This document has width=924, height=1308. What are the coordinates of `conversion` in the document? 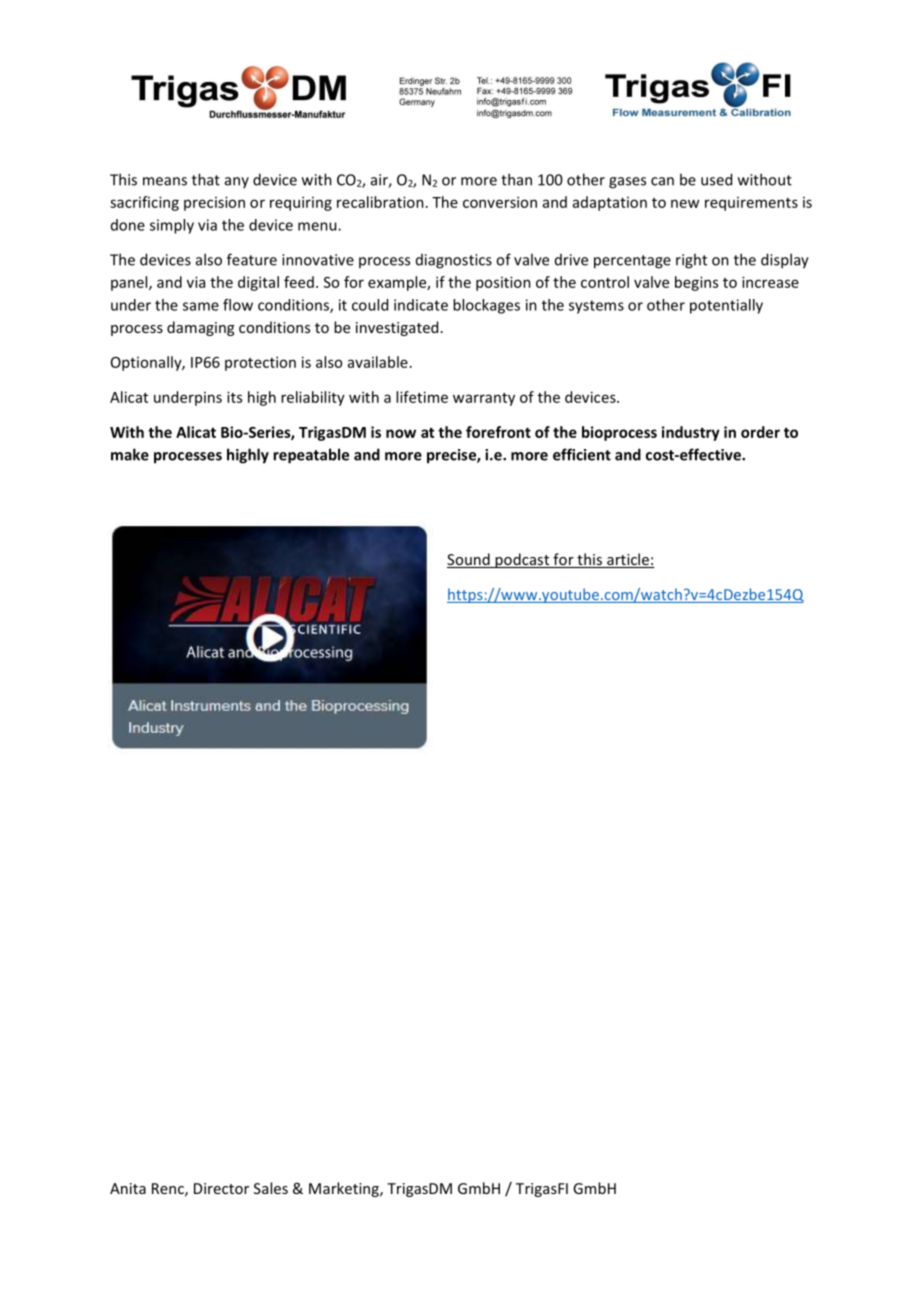 It's located at (500, 202).
